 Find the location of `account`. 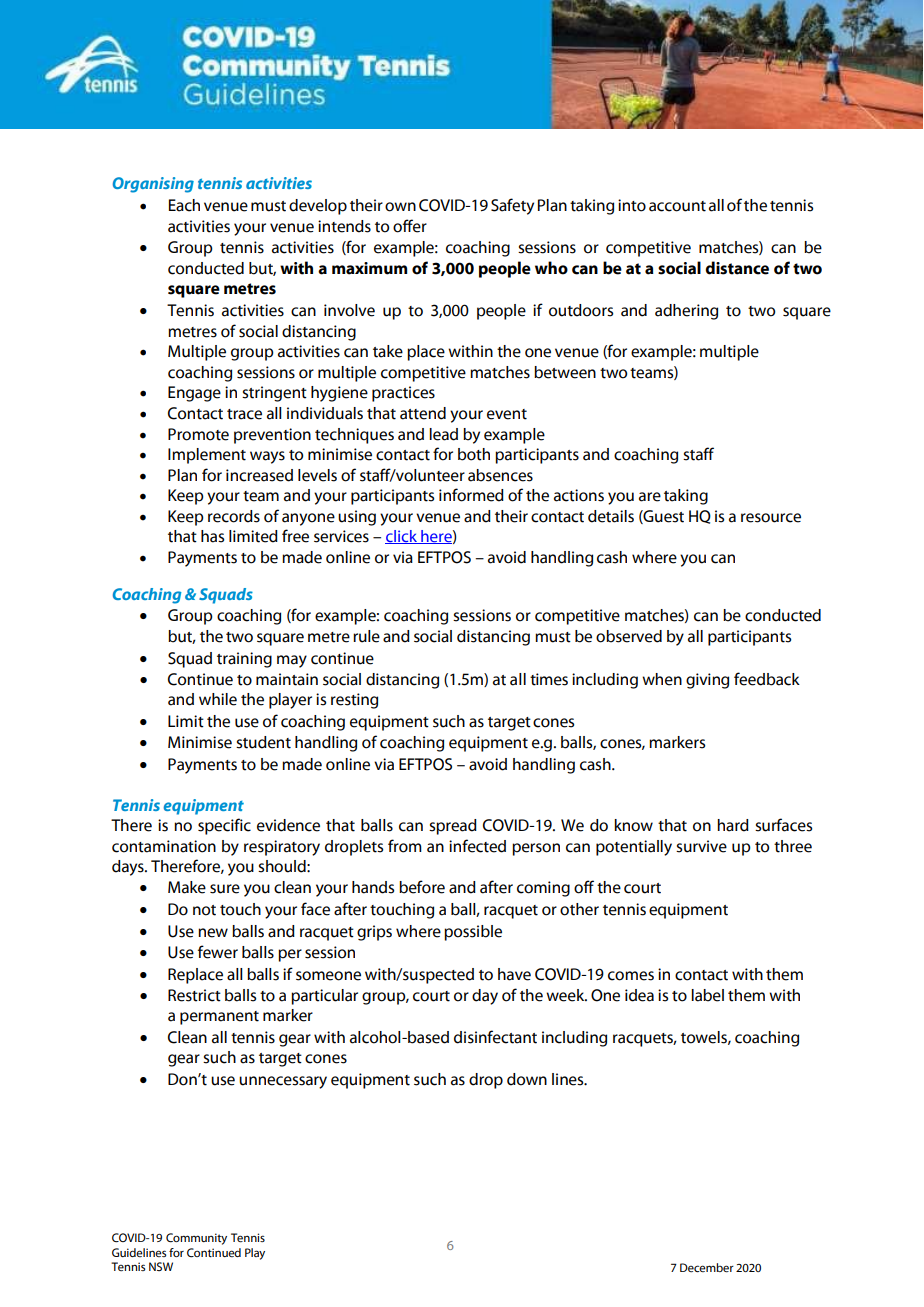

account is located at coordinates (677, 206).
